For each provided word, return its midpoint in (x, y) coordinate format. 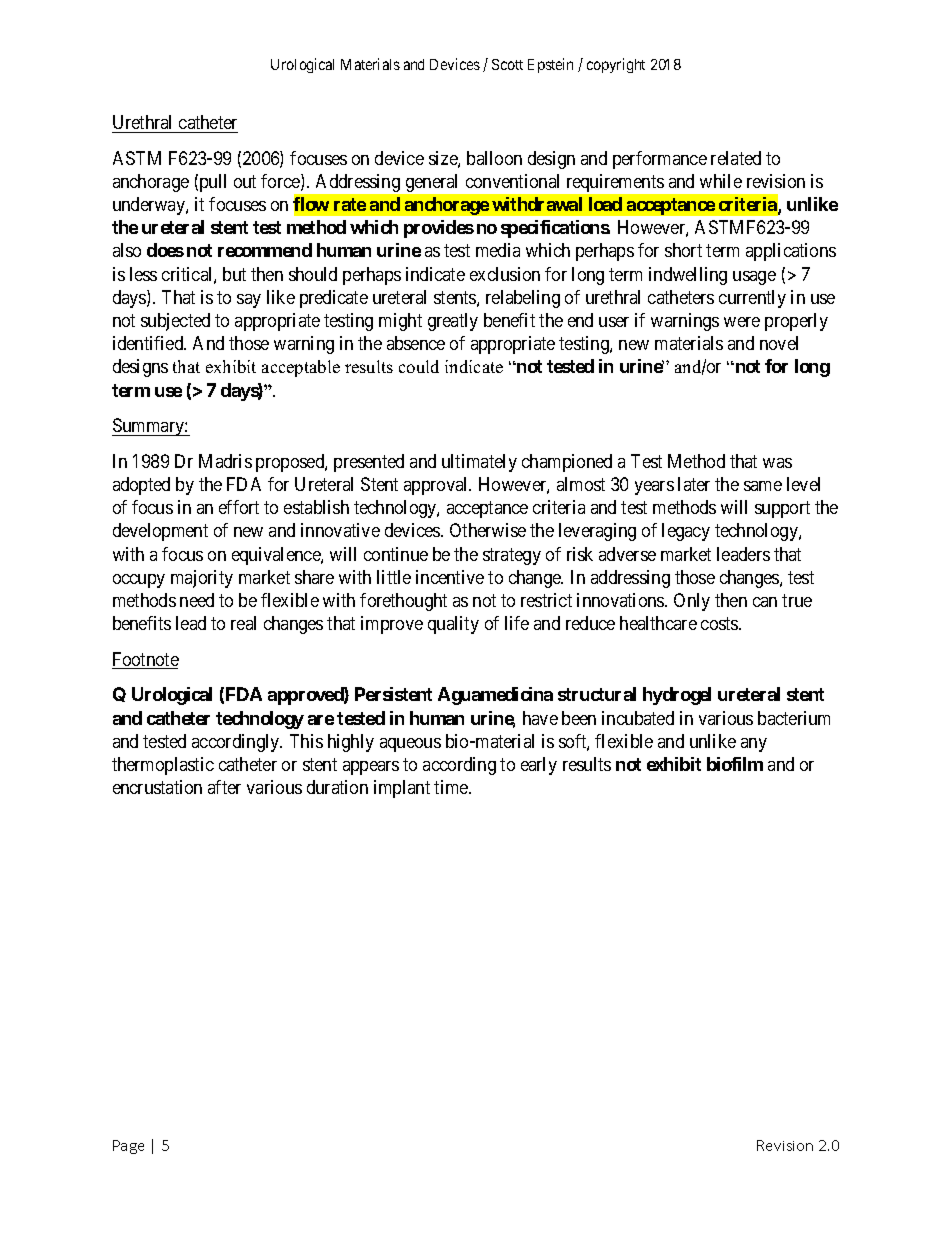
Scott (507, 64)
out (245, 181)
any (754, 745)
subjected (175, 322)
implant (402, 789)
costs (720, 623)
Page (128, 1147)
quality (453, 625)
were (742, 322)
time (452, 787)
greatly (453, 322)
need (197, 600)
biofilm (735, 764)
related (736, 158)
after (224, 787)
